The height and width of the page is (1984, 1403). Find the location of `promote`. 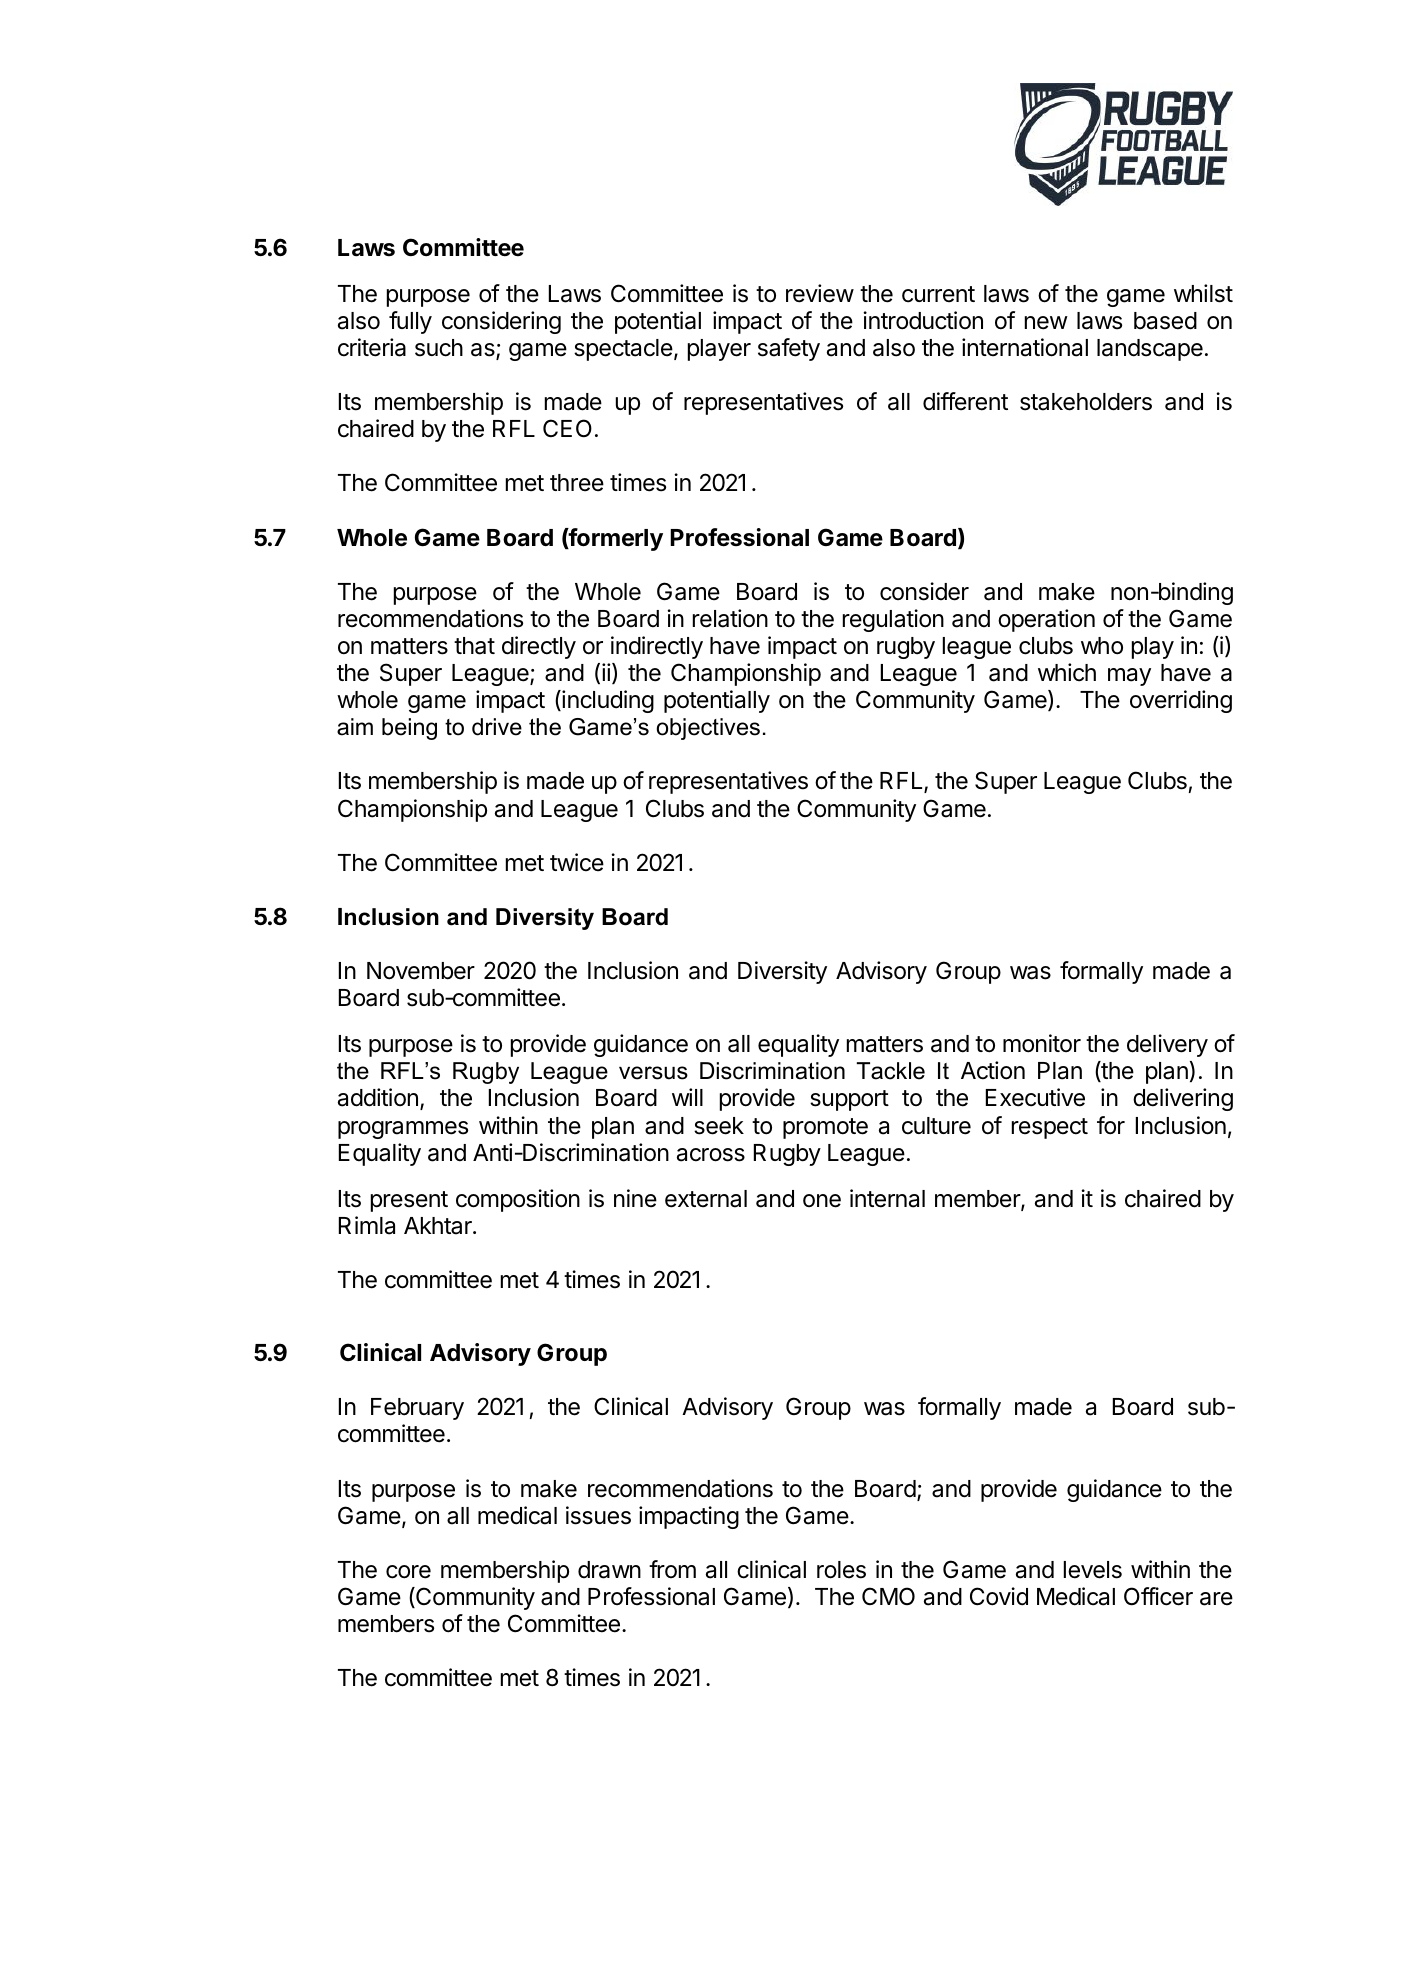

promote is located at coordinates (825, 1128).
